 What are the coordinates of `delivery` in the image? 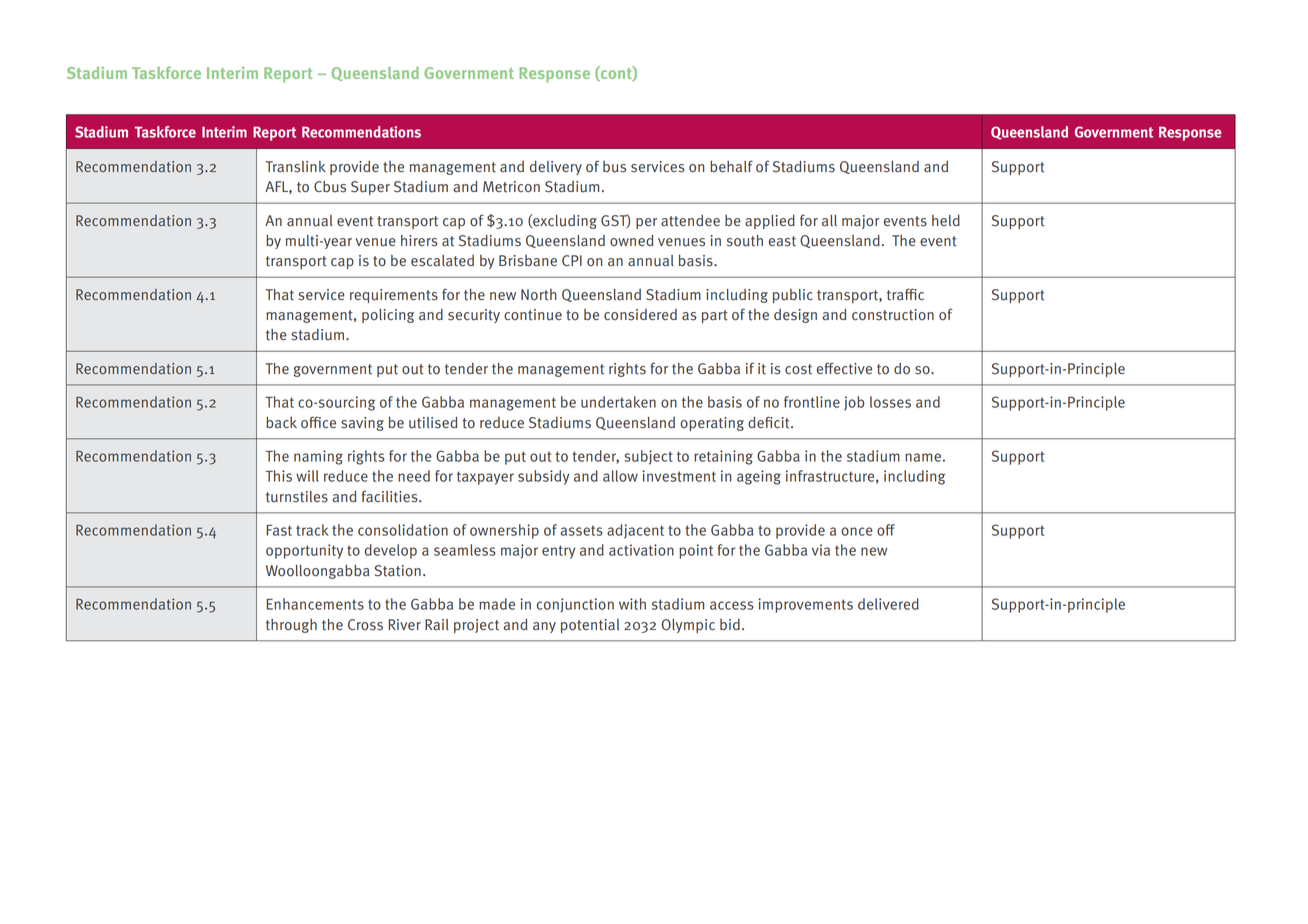 It's located at (556, 167).
